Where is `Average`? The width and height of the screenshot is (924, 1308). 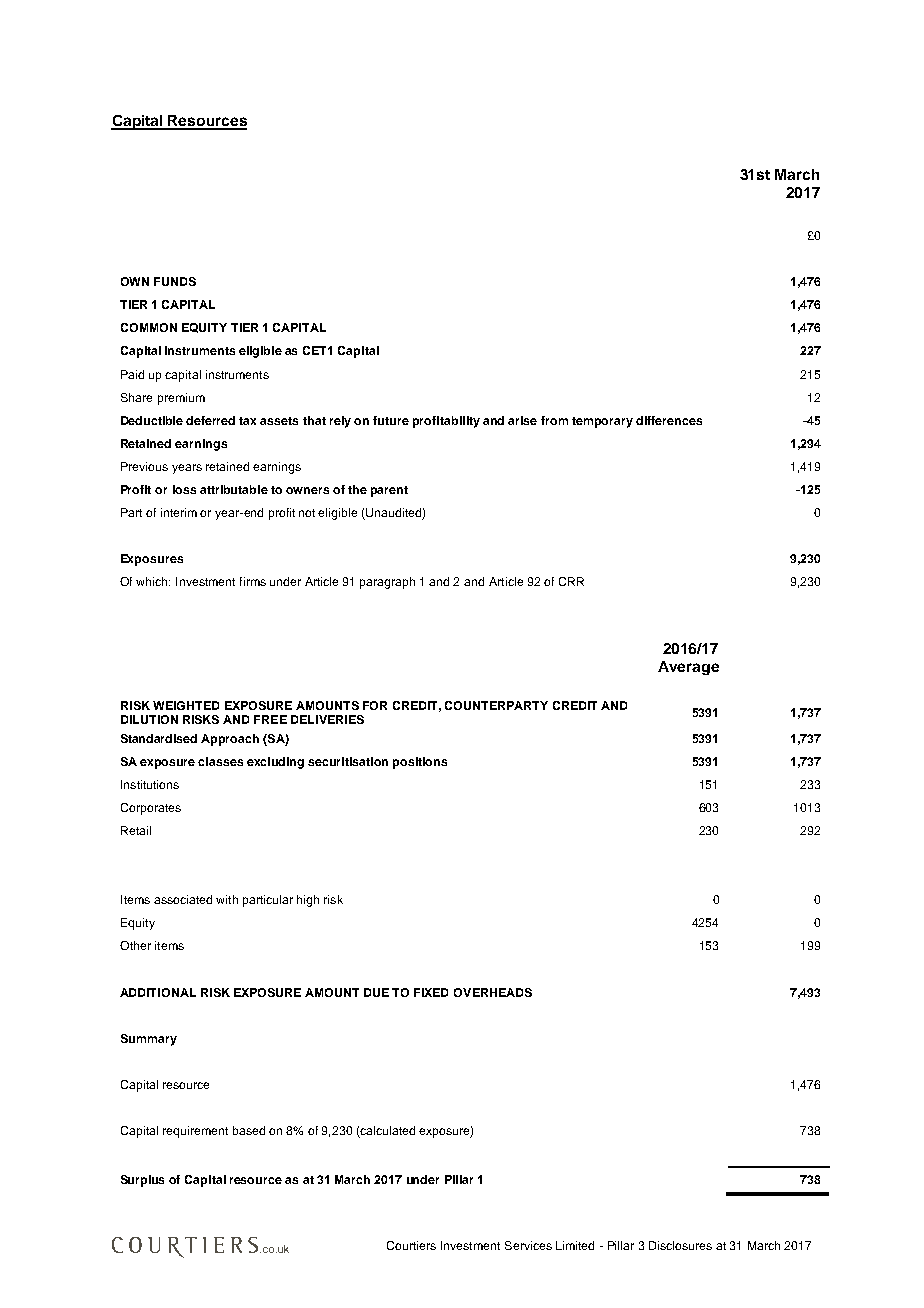 Average is located at coordinates (688, 668).
